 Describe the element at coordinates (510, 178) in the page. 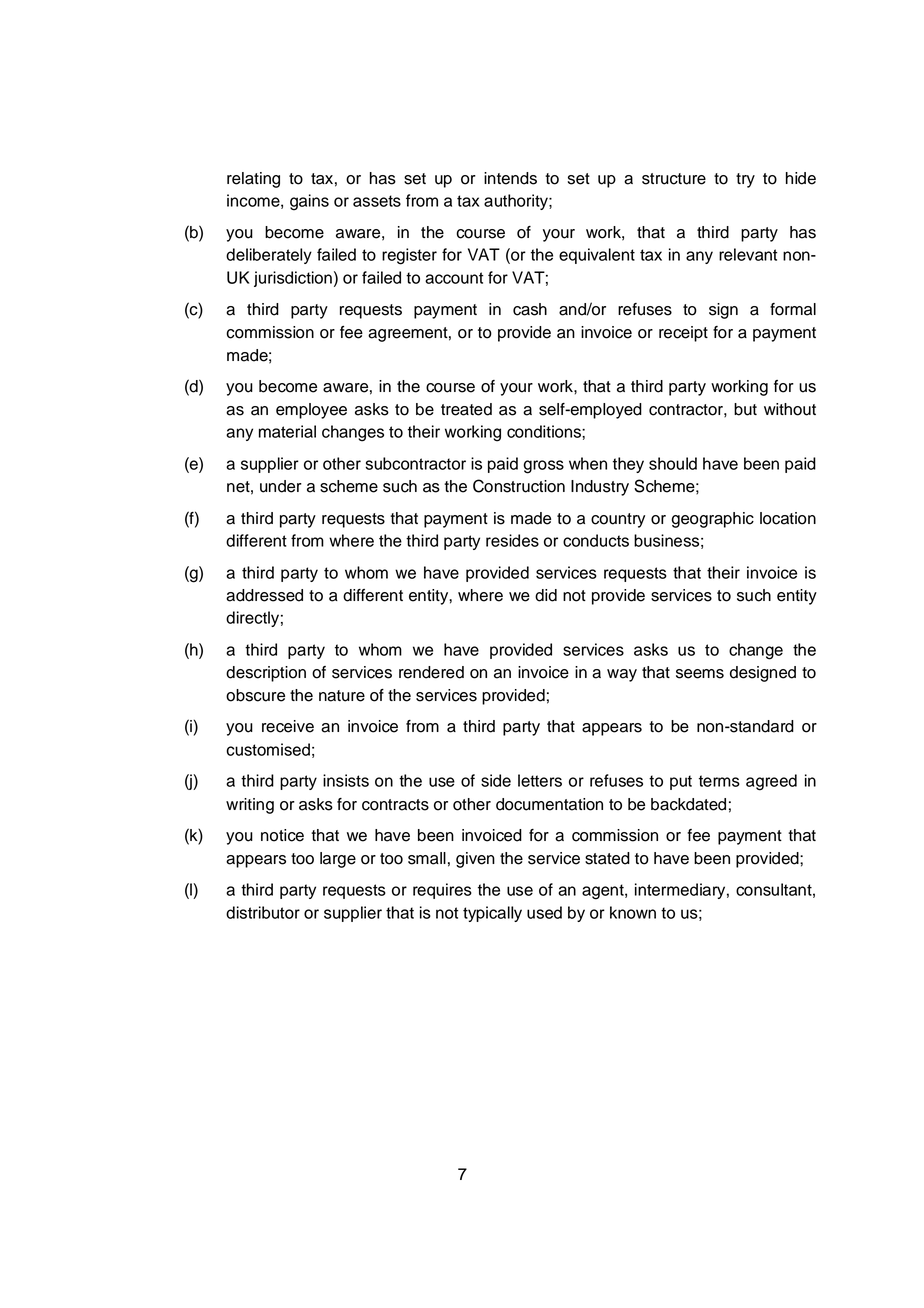

I see `intends` at that location.
